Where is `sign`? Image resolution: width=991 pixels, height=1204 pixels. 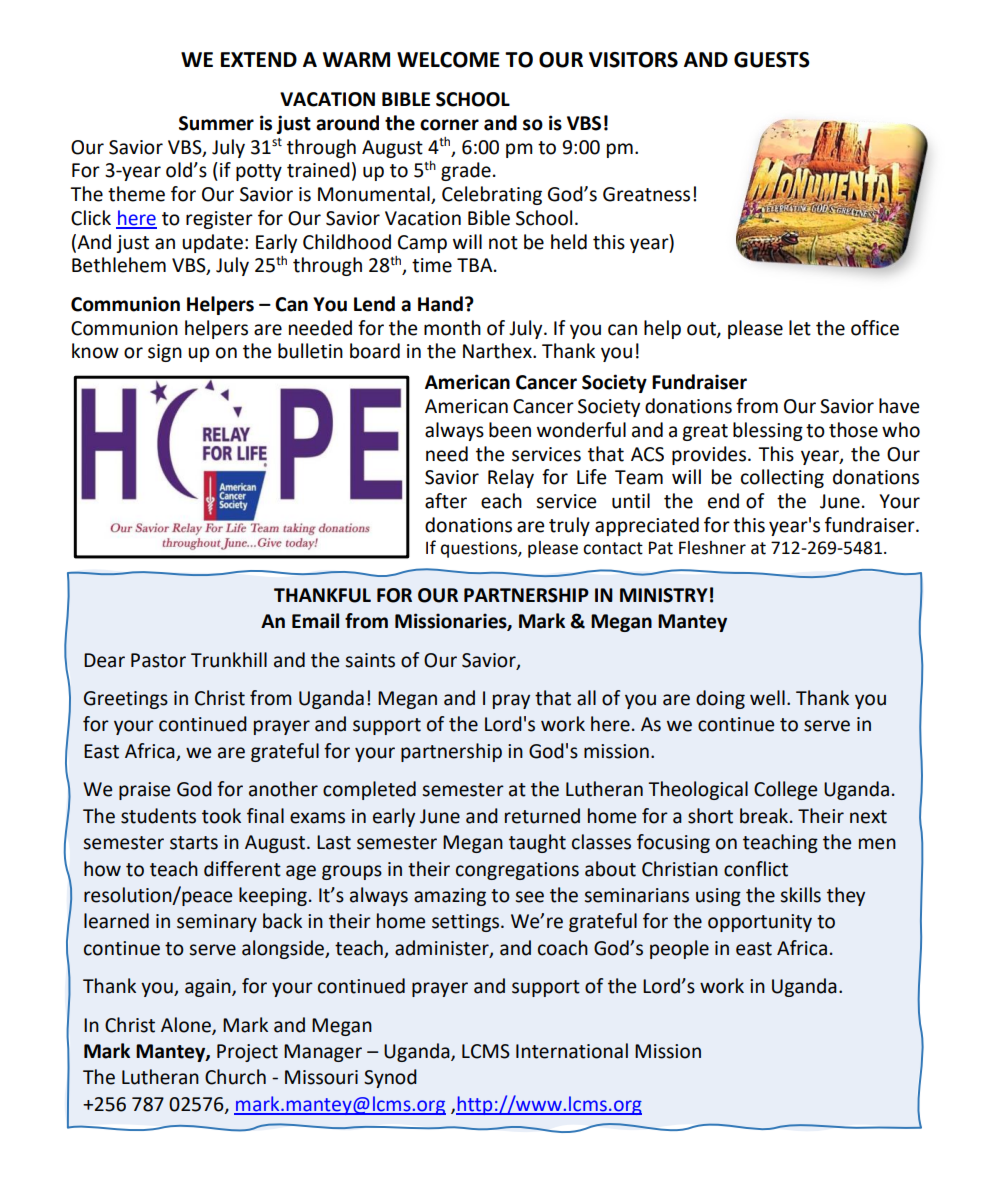
sign is located at coordinates (165, 353).
